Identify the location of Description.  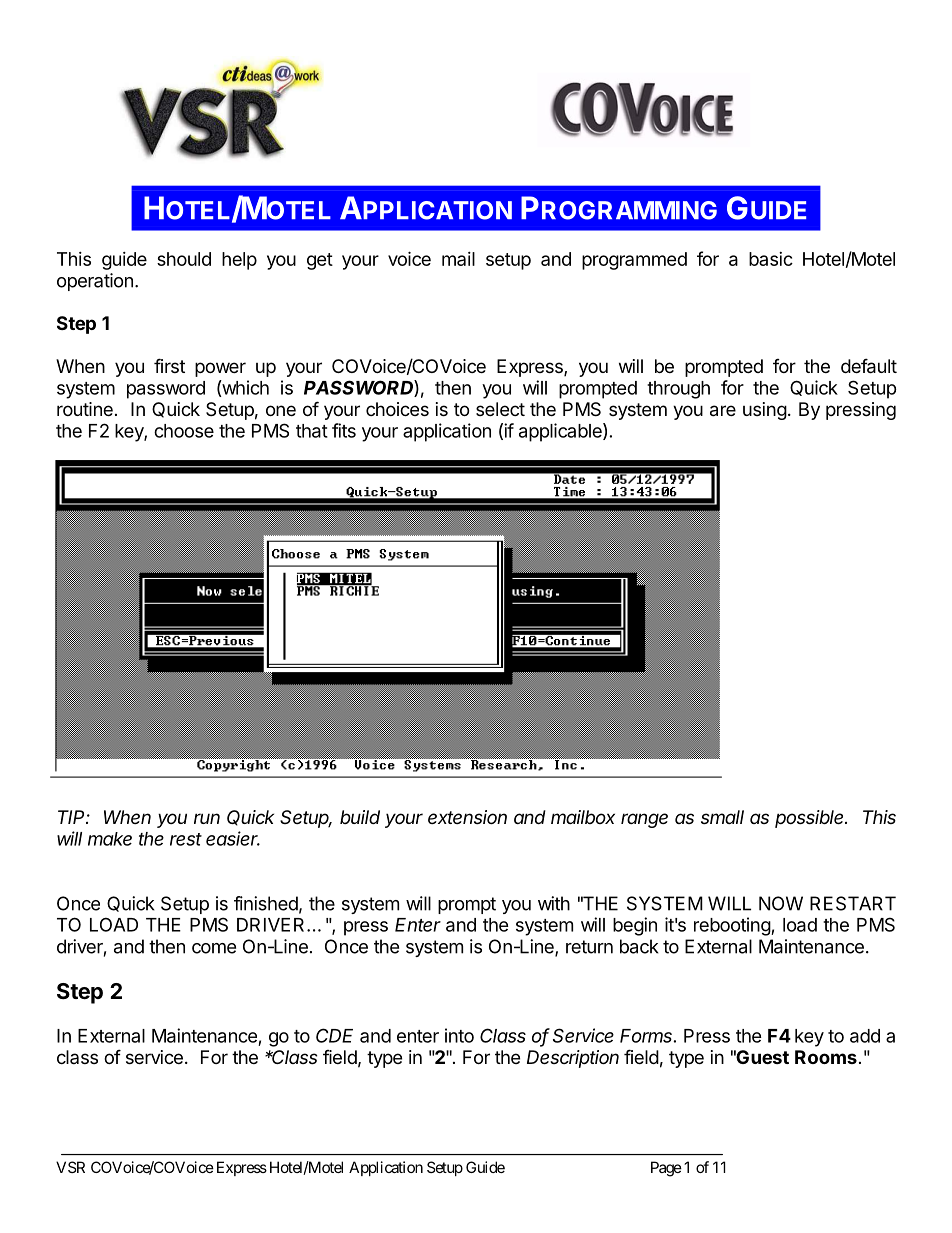
(573, 1059).
